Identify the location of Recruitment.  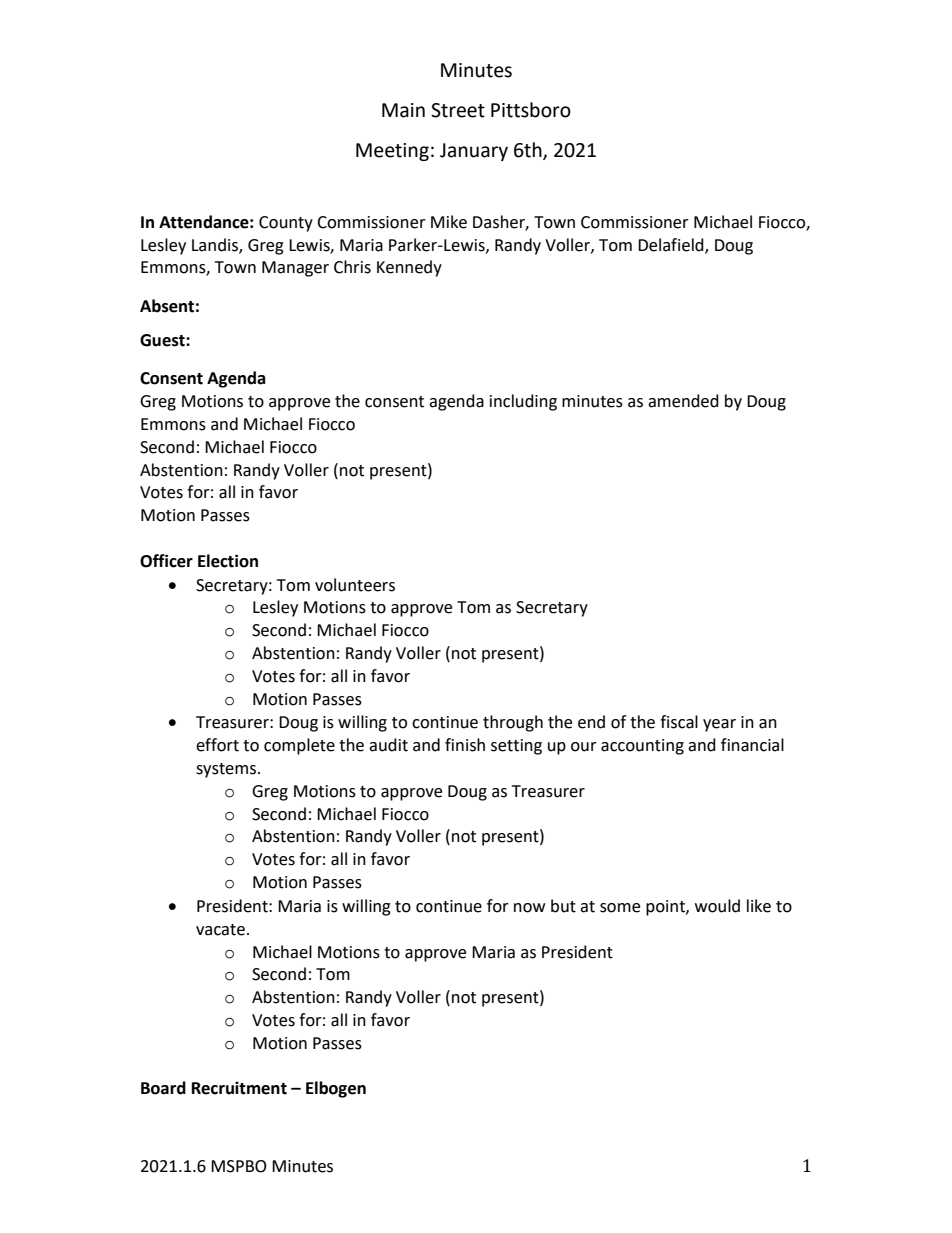
(239, 1088).
